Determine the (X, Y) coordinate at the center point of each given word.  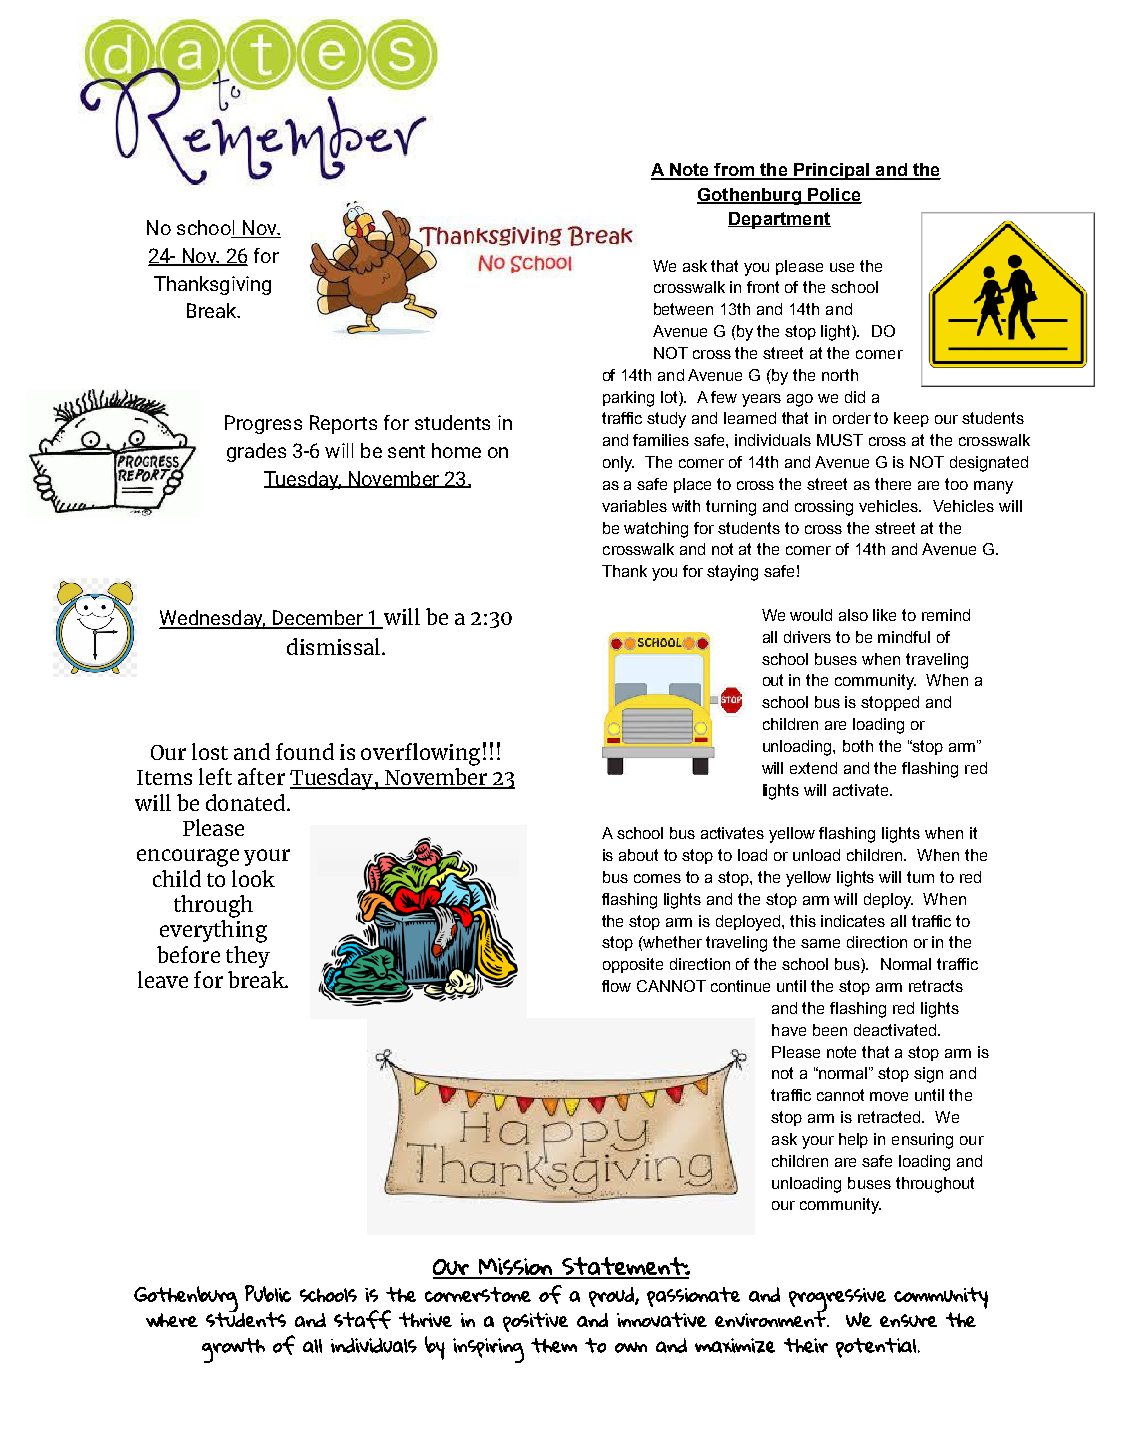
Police (834, 195)
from (734, 171)
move (889, 1096)
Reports (343, 424)
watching (656, 530)
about (638, 855)
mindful (904, 637)
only (618, 464)
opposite (633, 965)
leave (163, 979)
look (253, 878)
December (317, 619)
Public (268, 1293)
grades (256, 452)
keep (911, 419)
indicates (853, 921)
